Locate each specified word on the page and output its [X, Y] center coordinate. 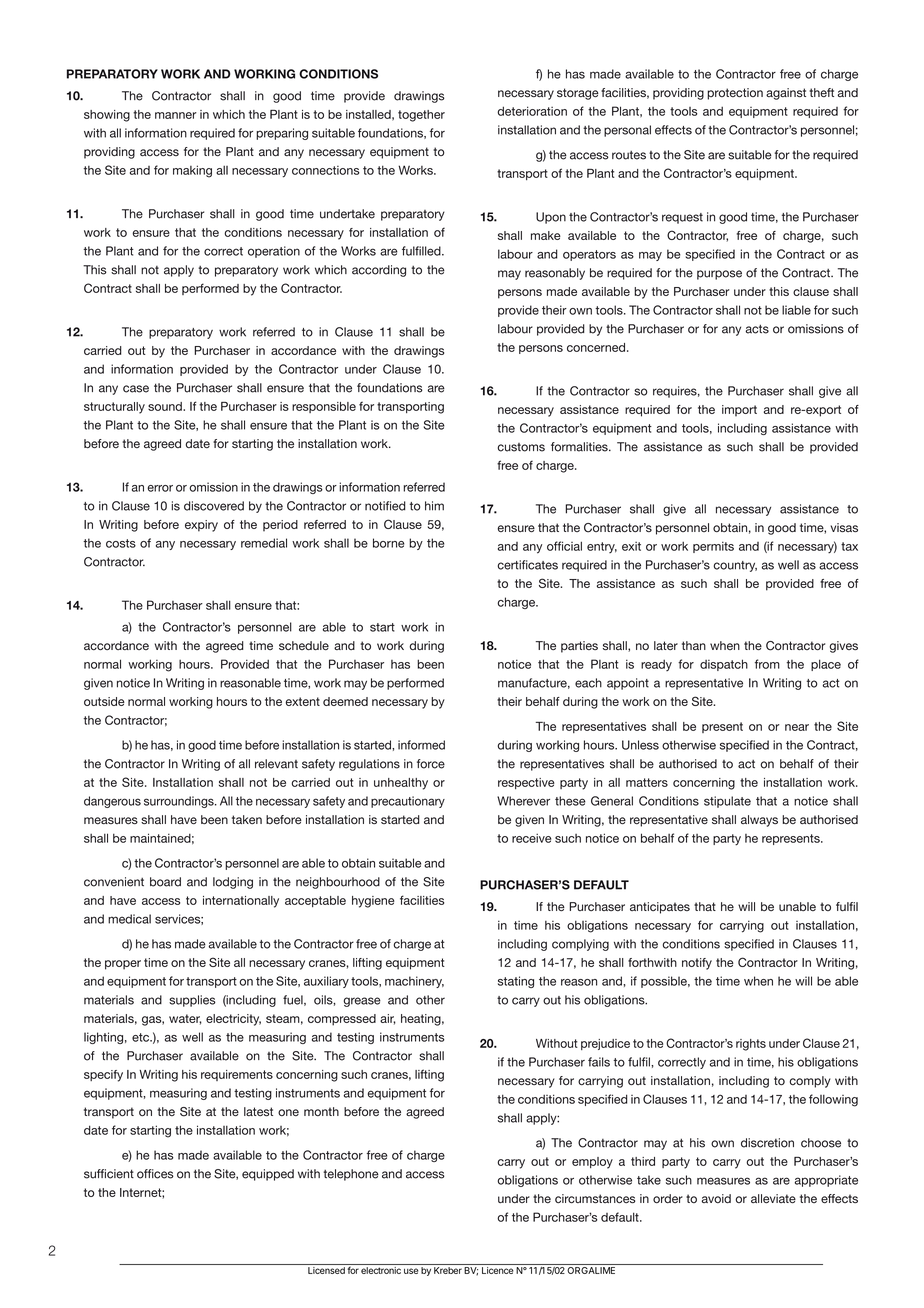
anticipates [660, 908]
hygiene [373, 902]
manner [176, 115]
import [739, 410]
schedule [304, 646]
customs [521, 447]
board [165, 882]
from [767, 664]
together [421, 116]
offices [155, 1174]
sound [166, 406]
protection [735, 94]
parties [579, 647]
